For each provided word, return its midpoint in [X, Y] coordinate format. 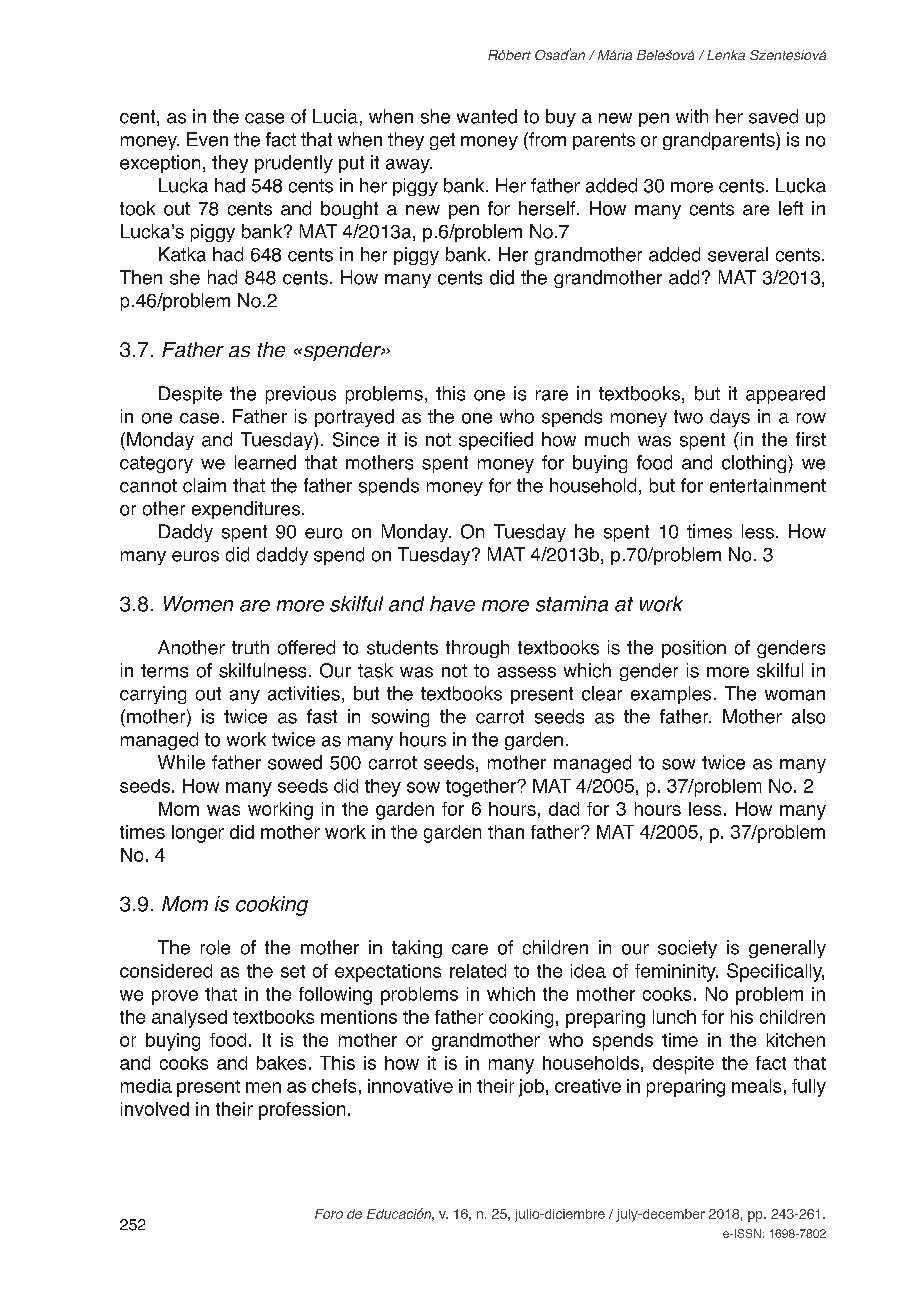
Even [207, 139]
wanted [487, 116]
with [692, 116]
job [531, 1088]
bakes [281, 1063]
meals [756, 1086]
